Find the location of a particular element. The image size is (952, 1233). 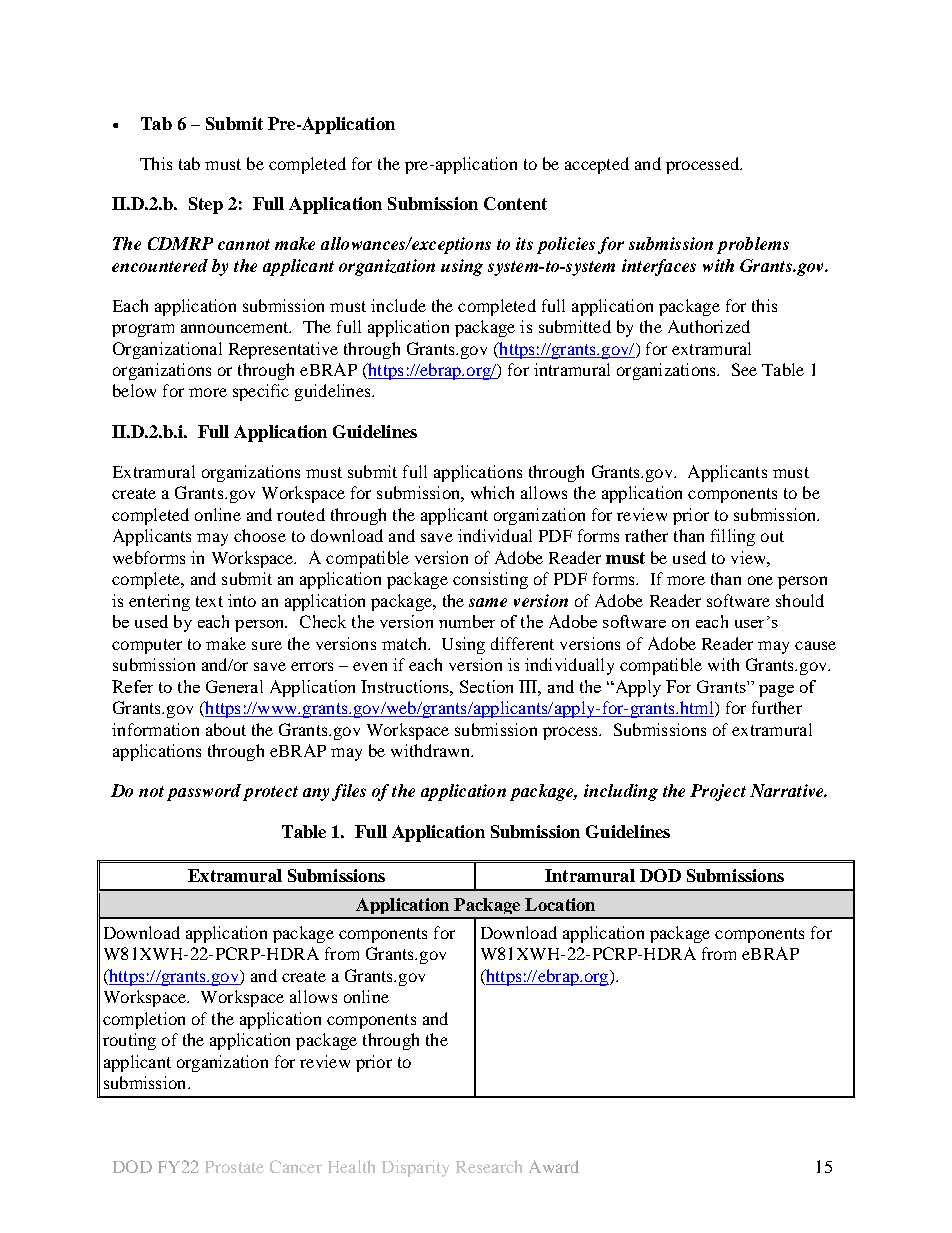

Project is located at coordinates (718, 792).
